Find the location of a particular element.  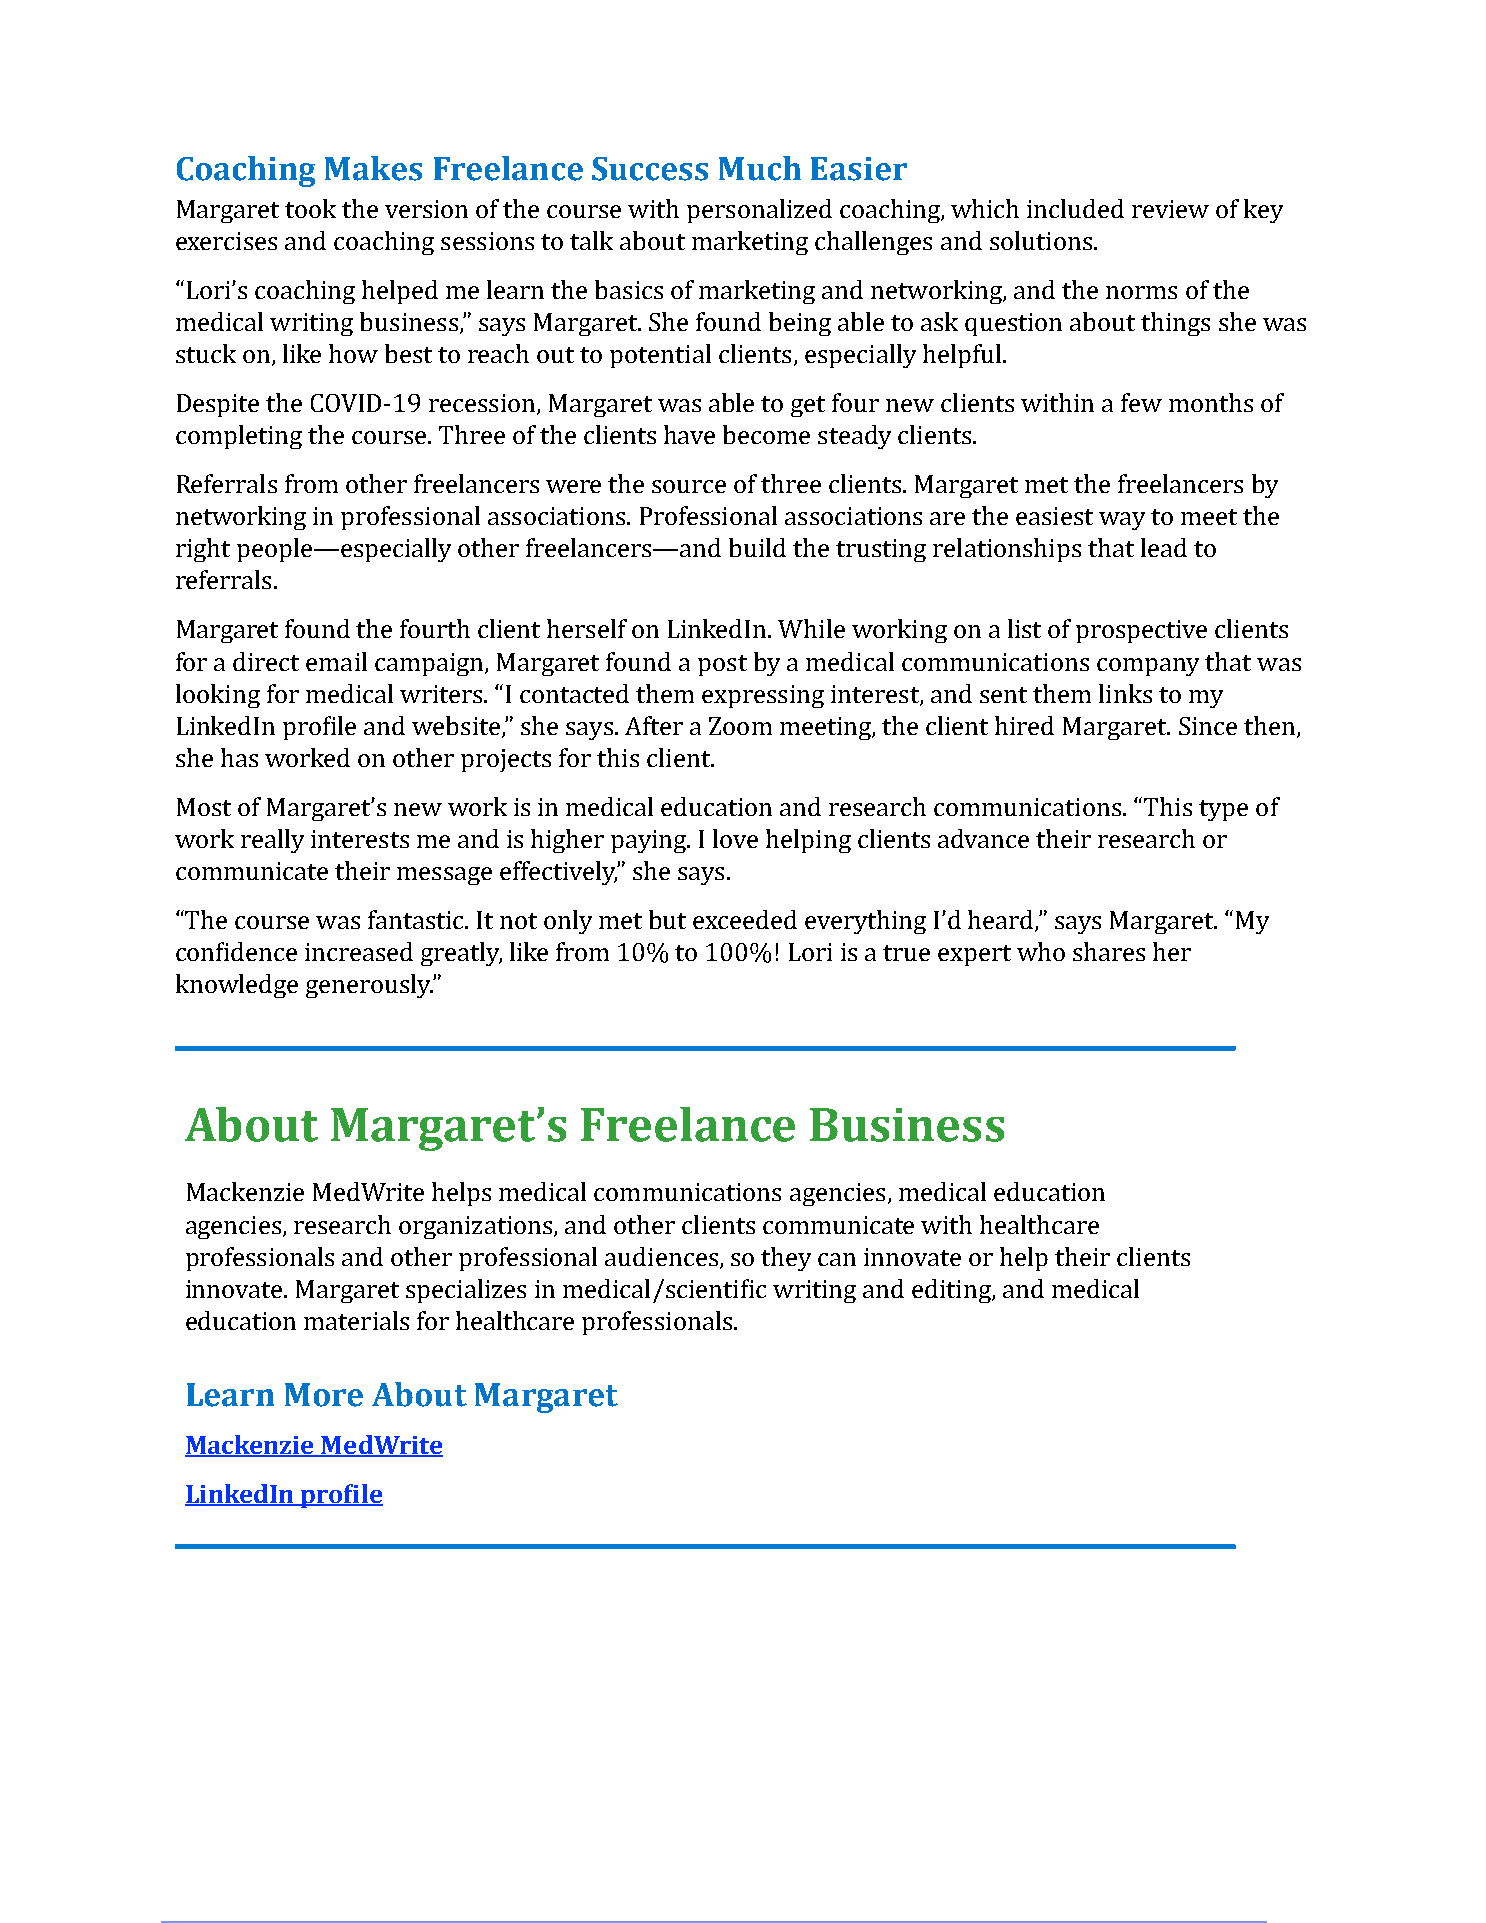

has is located at coordinates (239, 757).
